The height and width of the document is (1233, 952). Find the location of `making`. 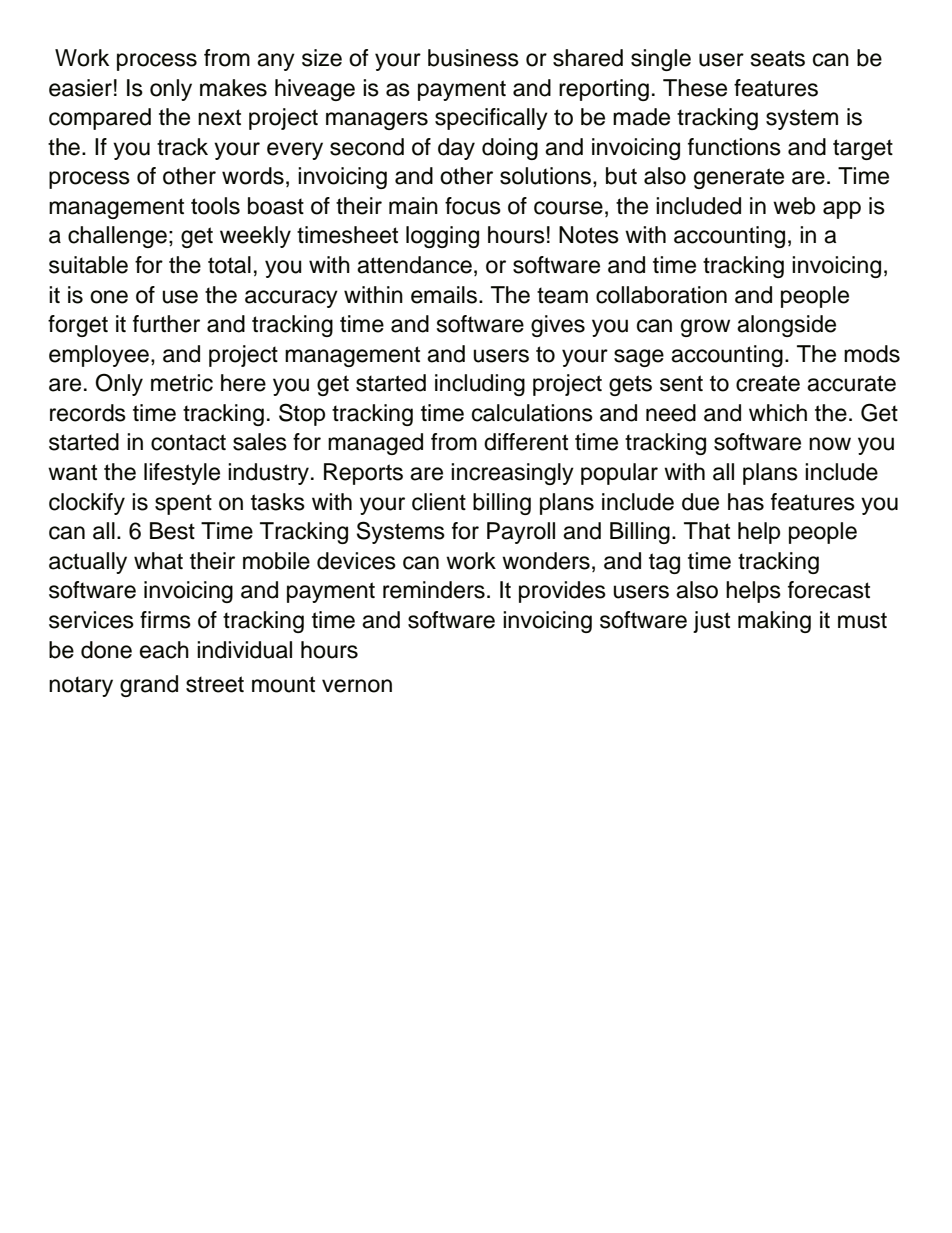

making is located at coordinates (774, 622).
